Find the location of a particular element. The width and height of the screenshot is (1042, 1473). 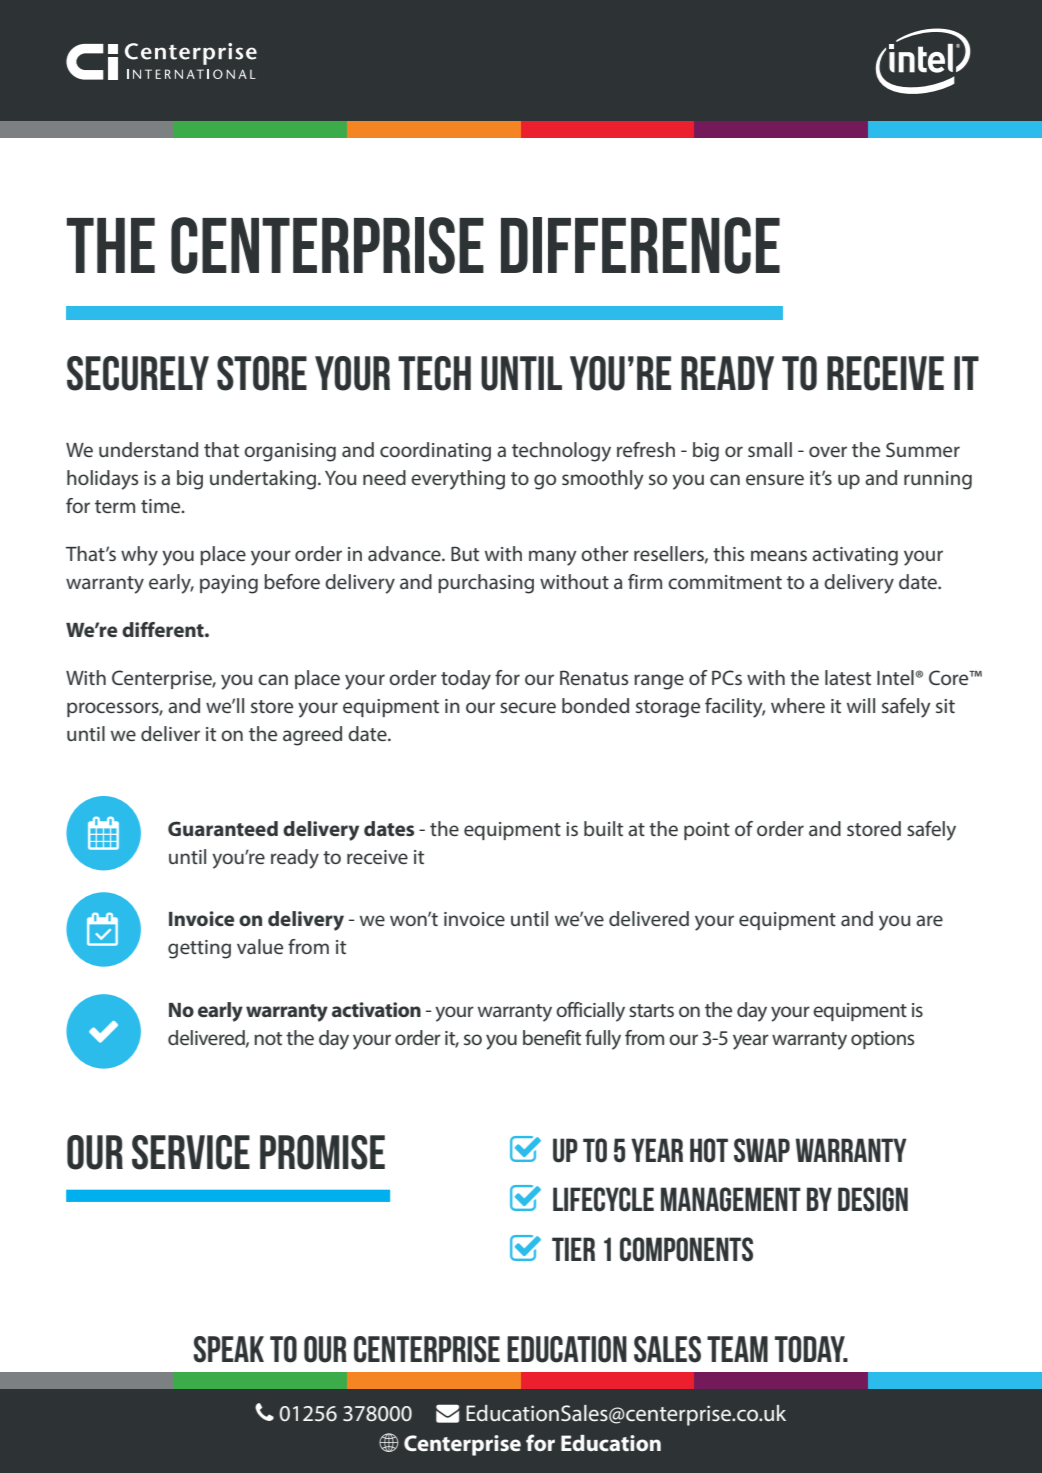

understand is located at coordinates (148, 449).
